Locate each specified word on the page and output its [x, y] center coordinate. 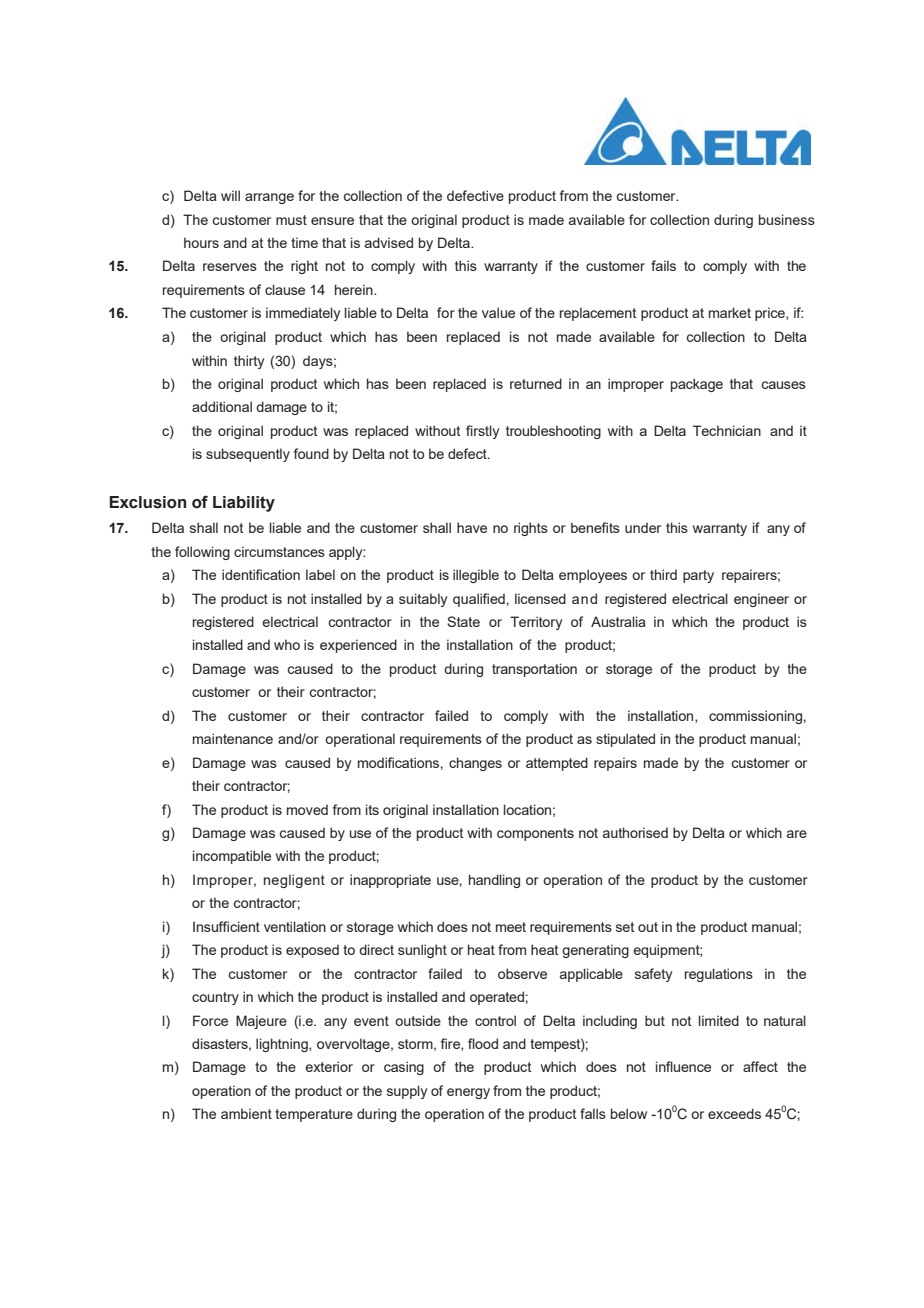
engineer [761, 600]
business [787, 219]
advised [389, 242]
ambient [246, 1113]
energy [468, 1093]
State [463, 621]
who [287, 644]
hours [201, 242]
